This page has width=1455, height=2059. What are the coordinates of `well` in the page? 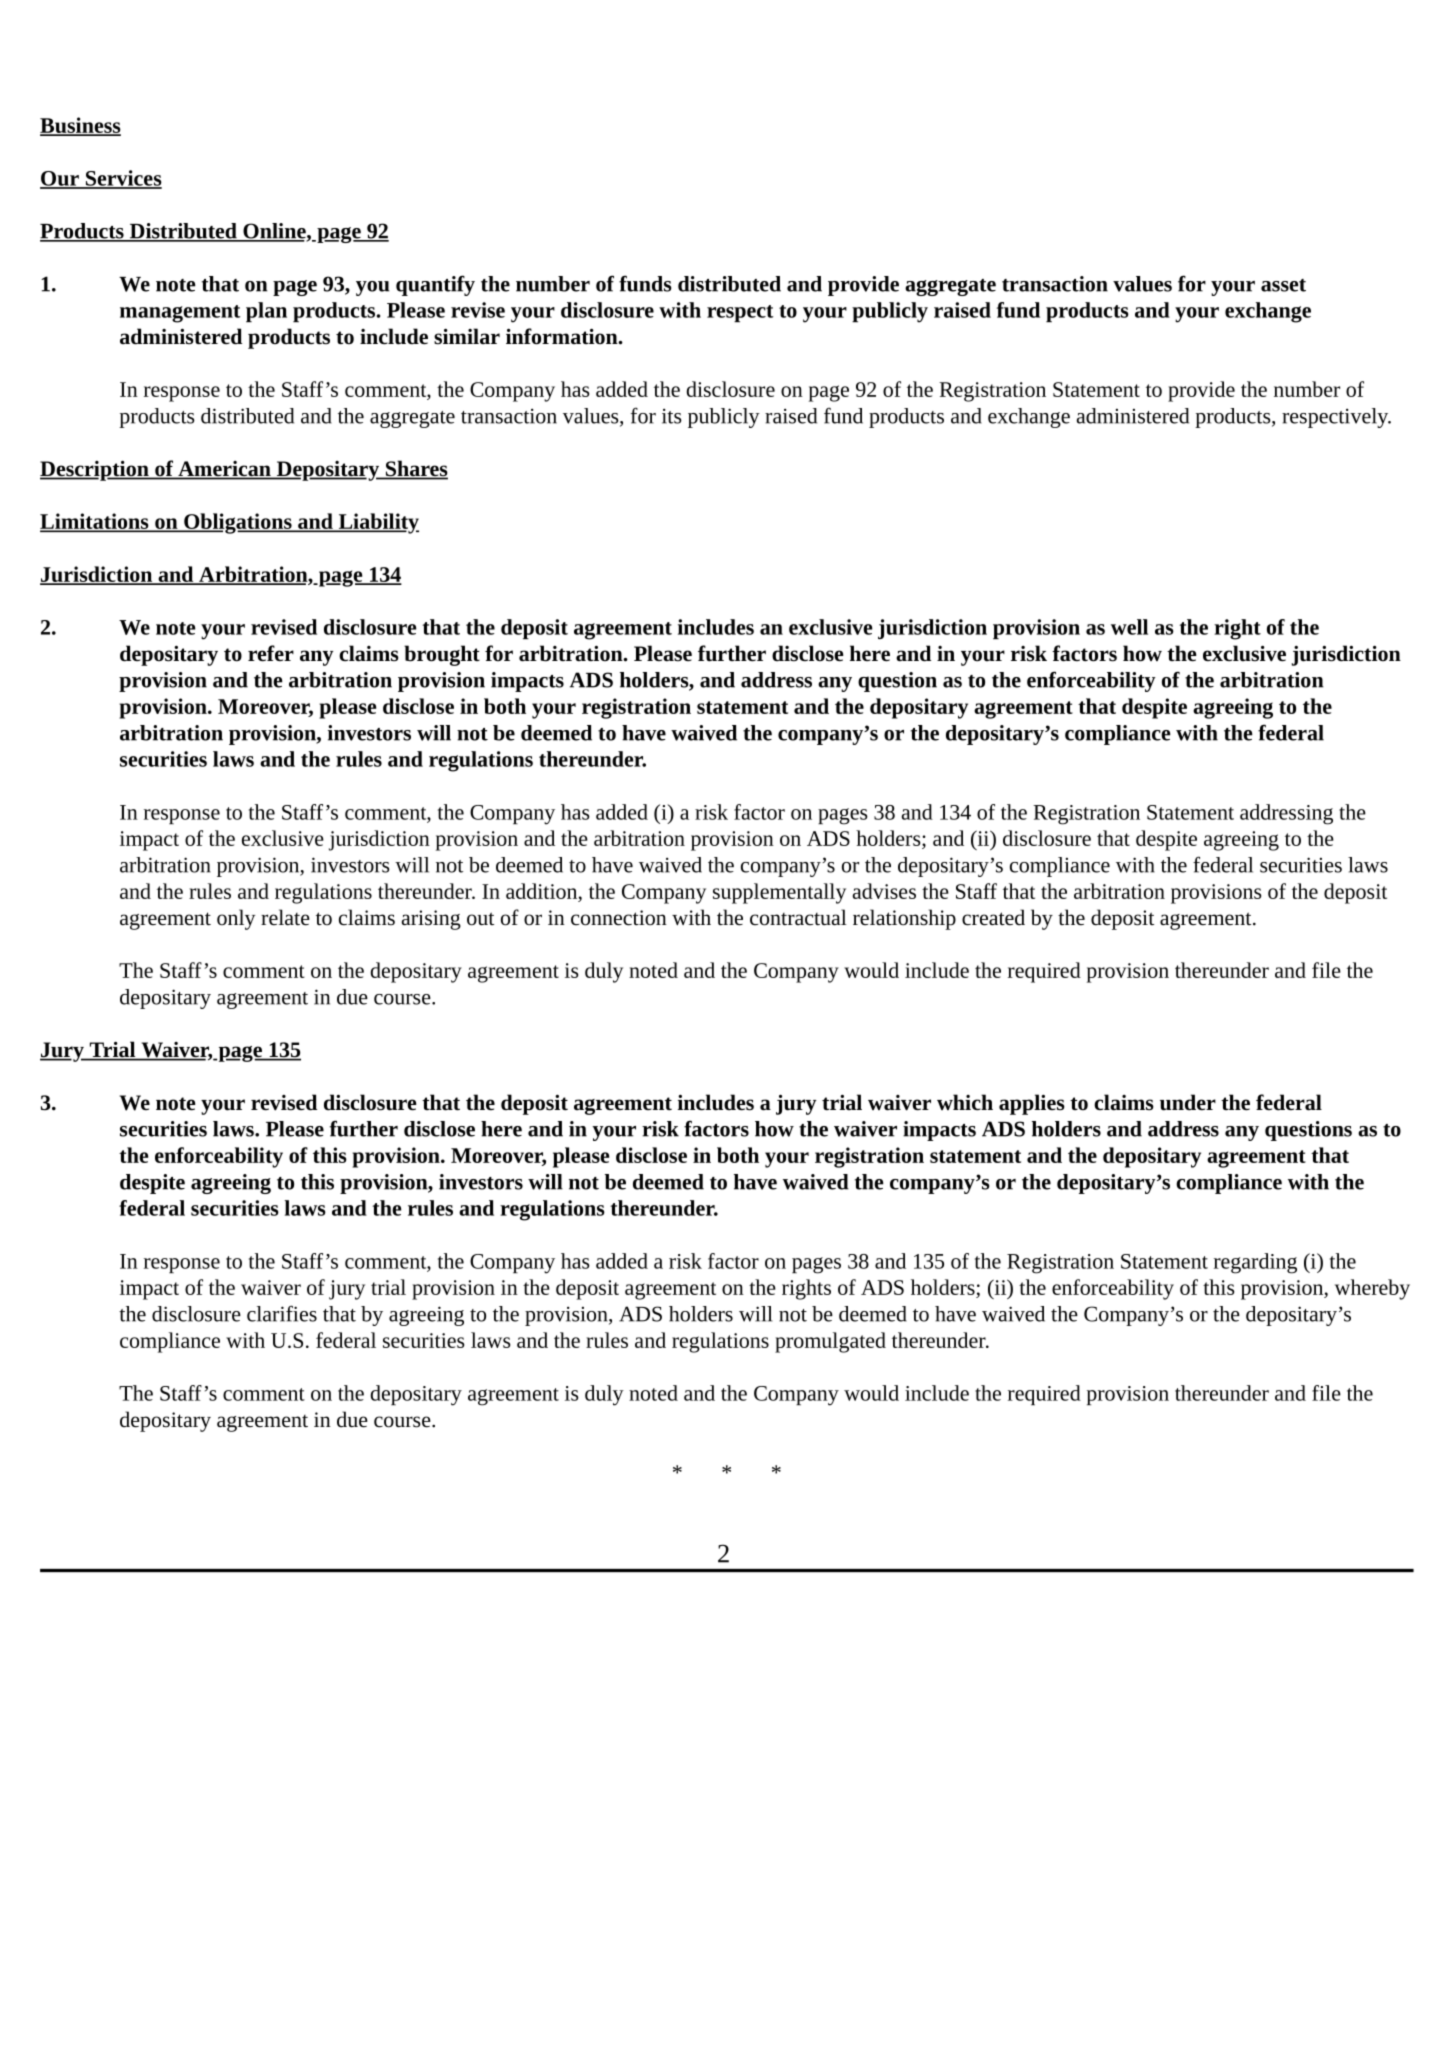 It's located at (1129, 627).
